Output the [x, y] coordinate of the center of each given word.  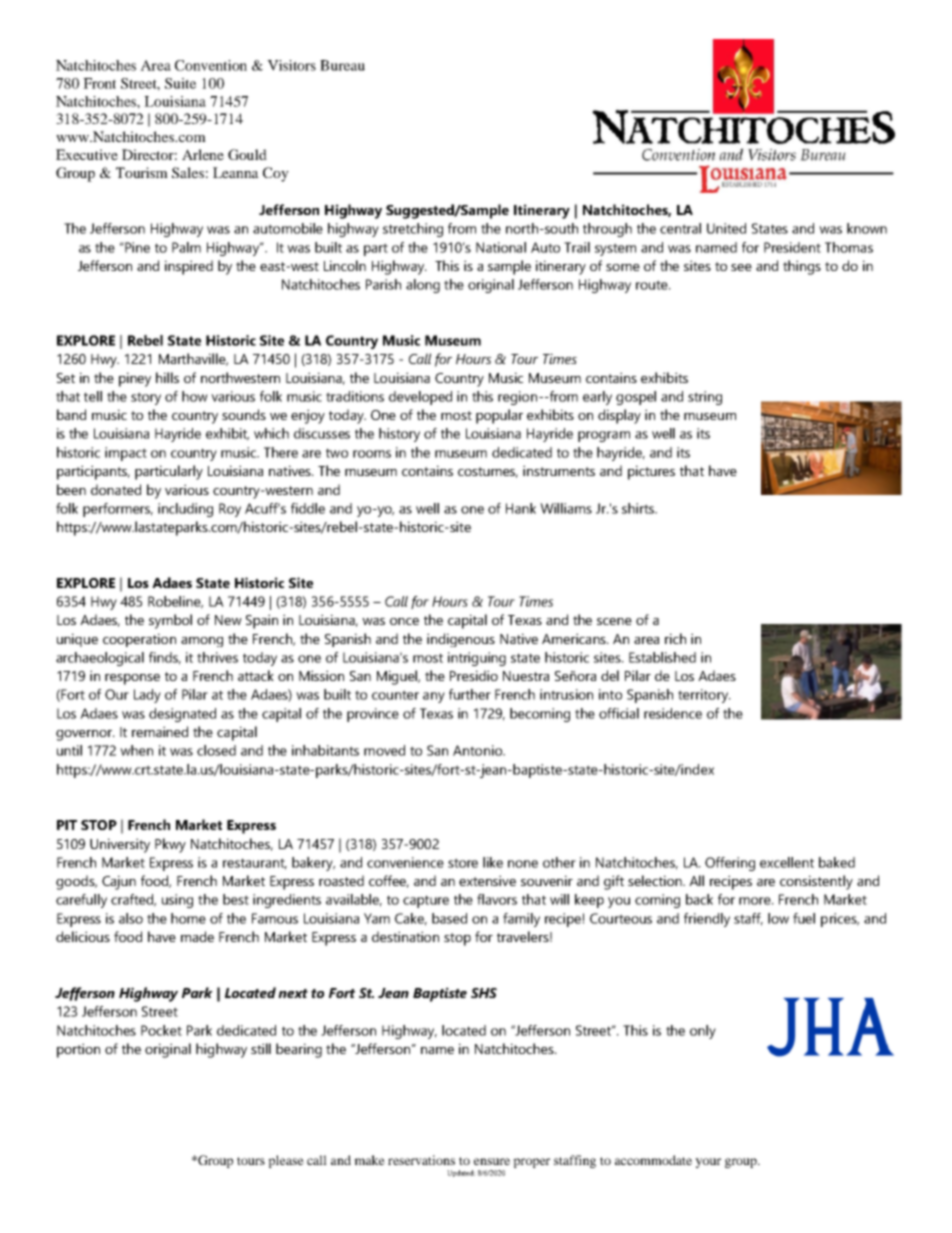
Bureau [342, 65]
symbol [170, 621]
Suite [180, 83]
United [726, 228]
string [705, 398]
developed [420, 398]
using [177, 901]
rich [675, 638]
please [286, 1161]
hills [167, 377]
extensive [487, 880]
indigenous [461, 640]
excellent [787, 862]
